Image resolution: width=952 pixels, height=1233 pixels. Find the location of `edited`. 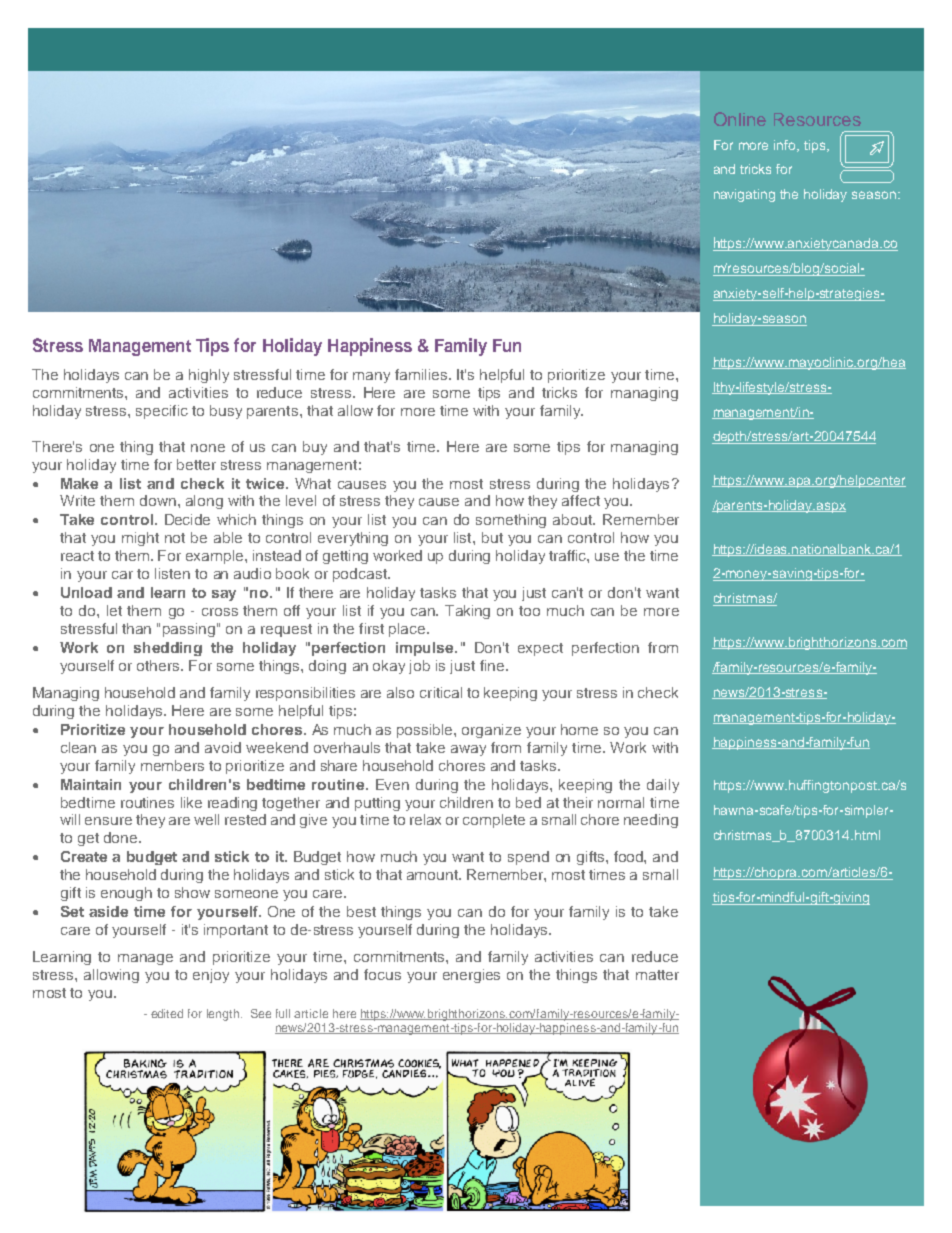

edited is located at coordinates (167, 1013).
